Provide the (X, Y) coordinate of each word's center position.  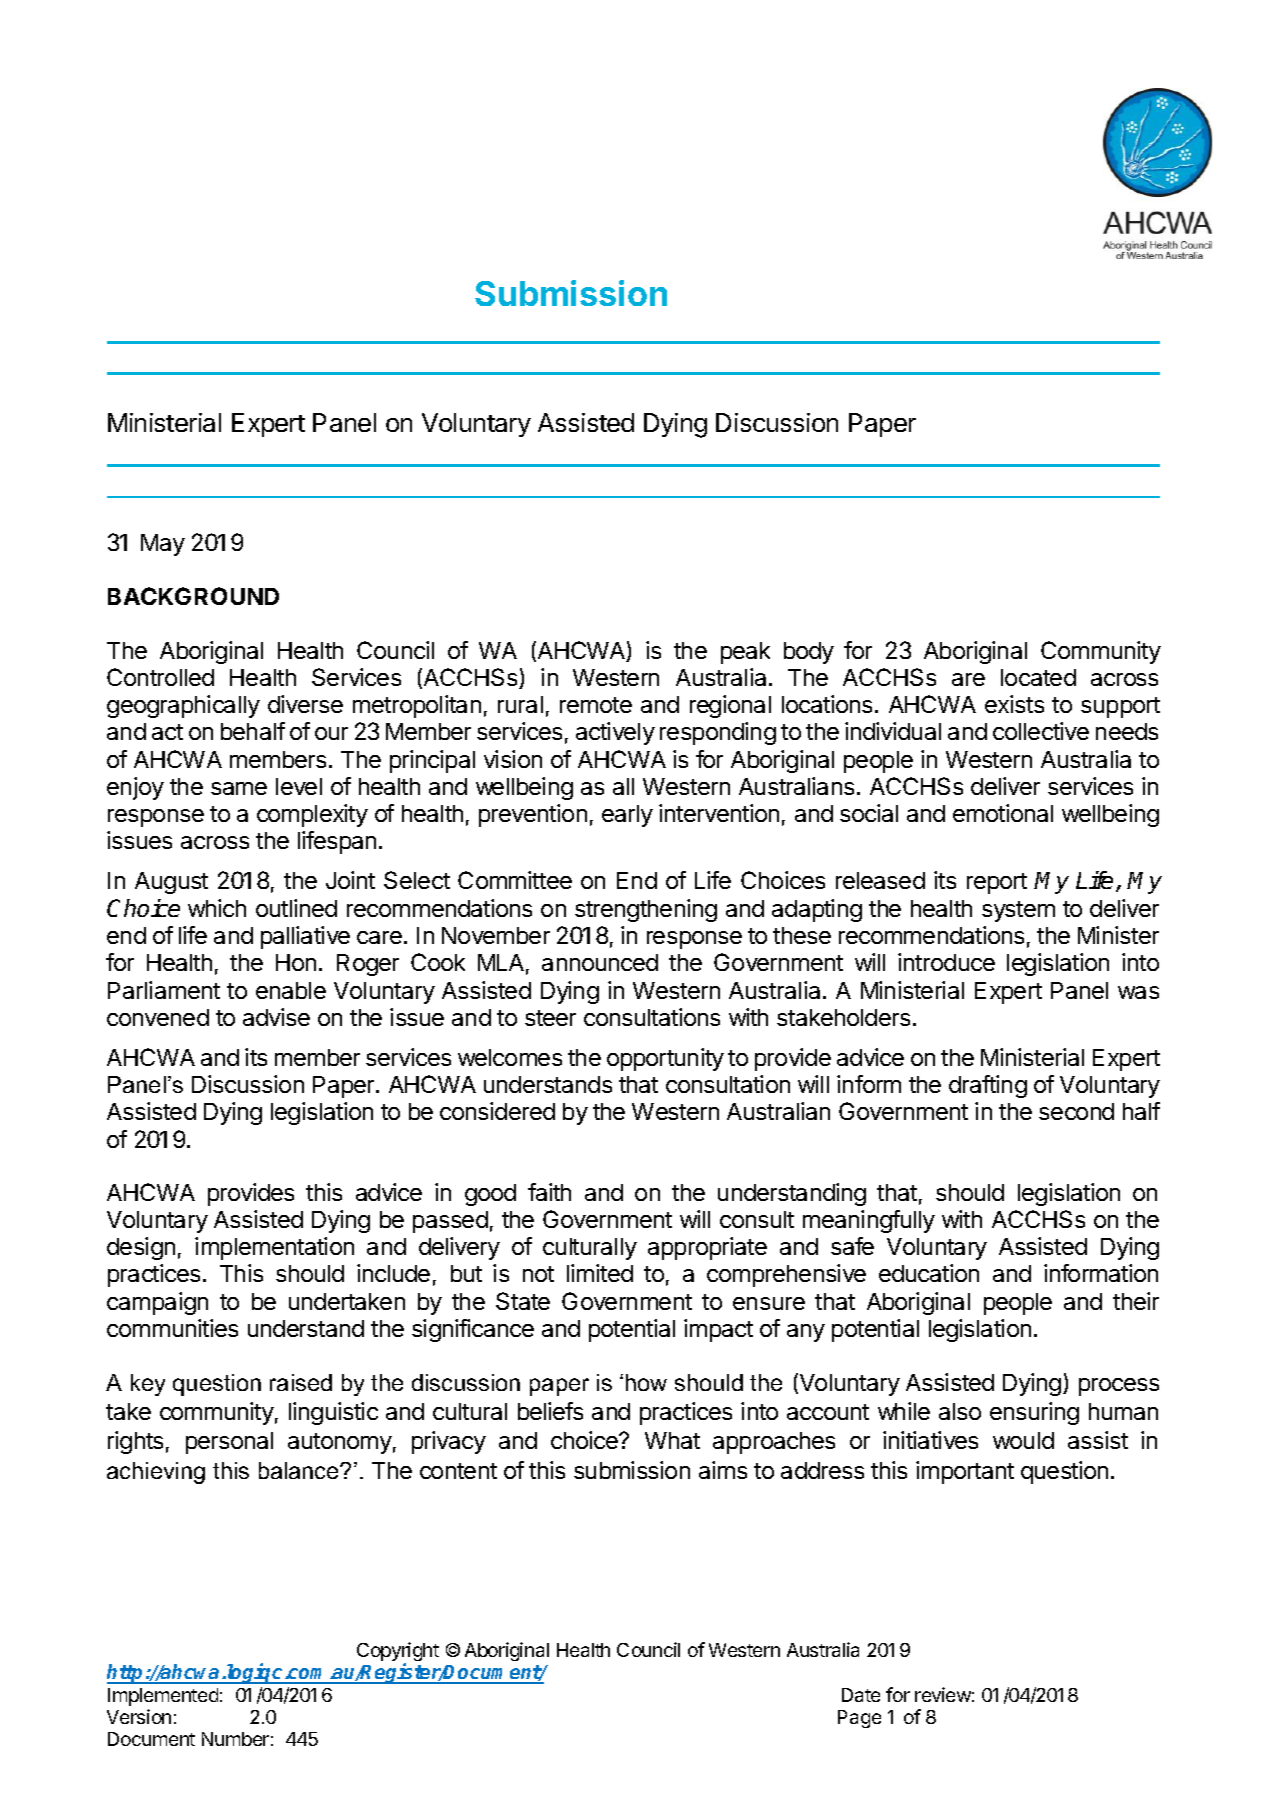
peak (745, 653)
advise (276, 1017)
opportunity (665, 1059)
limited (600, 1273)
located (1038, 677)
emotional (1003, 813)
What (672, 1440)
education (929, 1273)
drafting (988, 1086)
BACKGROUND (193, 596)
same (239, 788)
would (1023, 1440)
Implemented (163, 1697)
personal (229, 1443)
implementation (274, 1248)
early (627, 816)
